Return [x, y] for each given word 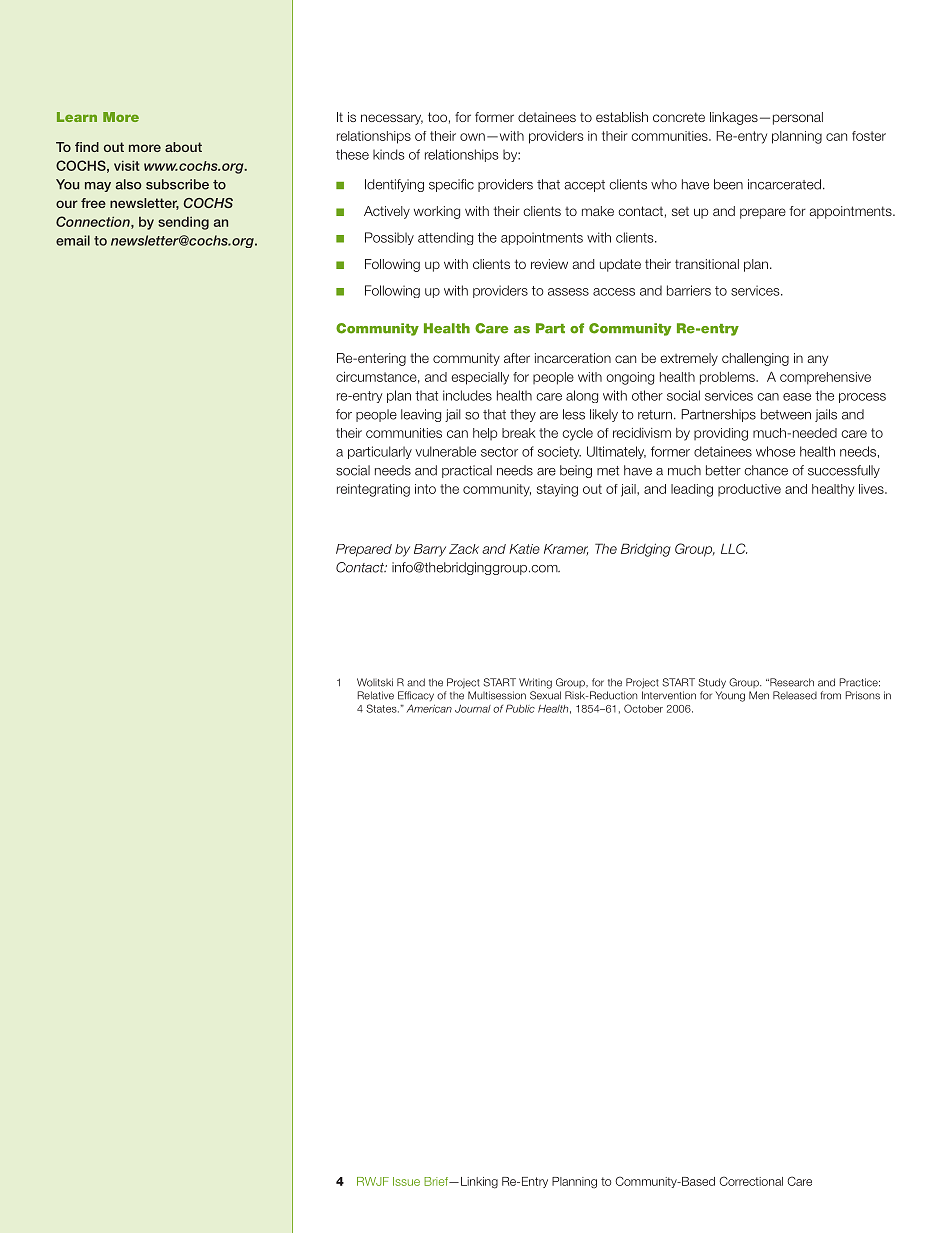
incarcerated [784, 184]
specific [451, 185]
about [183, 147]
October [643, 708]
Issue [406, 1181]
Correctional [751, 1181]
